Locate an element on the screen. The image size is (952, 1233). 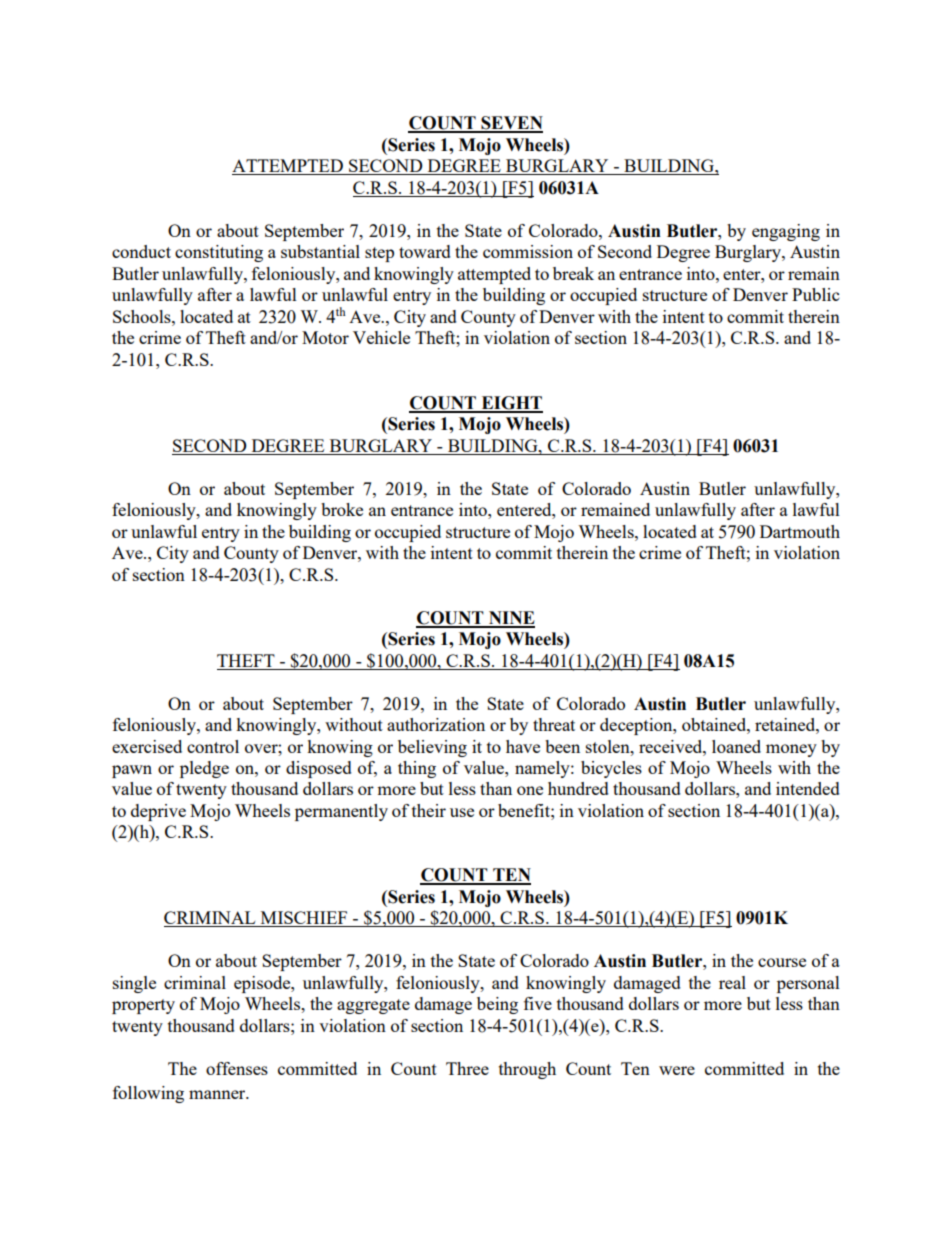
pledge is located at coordinates (204, 769).
